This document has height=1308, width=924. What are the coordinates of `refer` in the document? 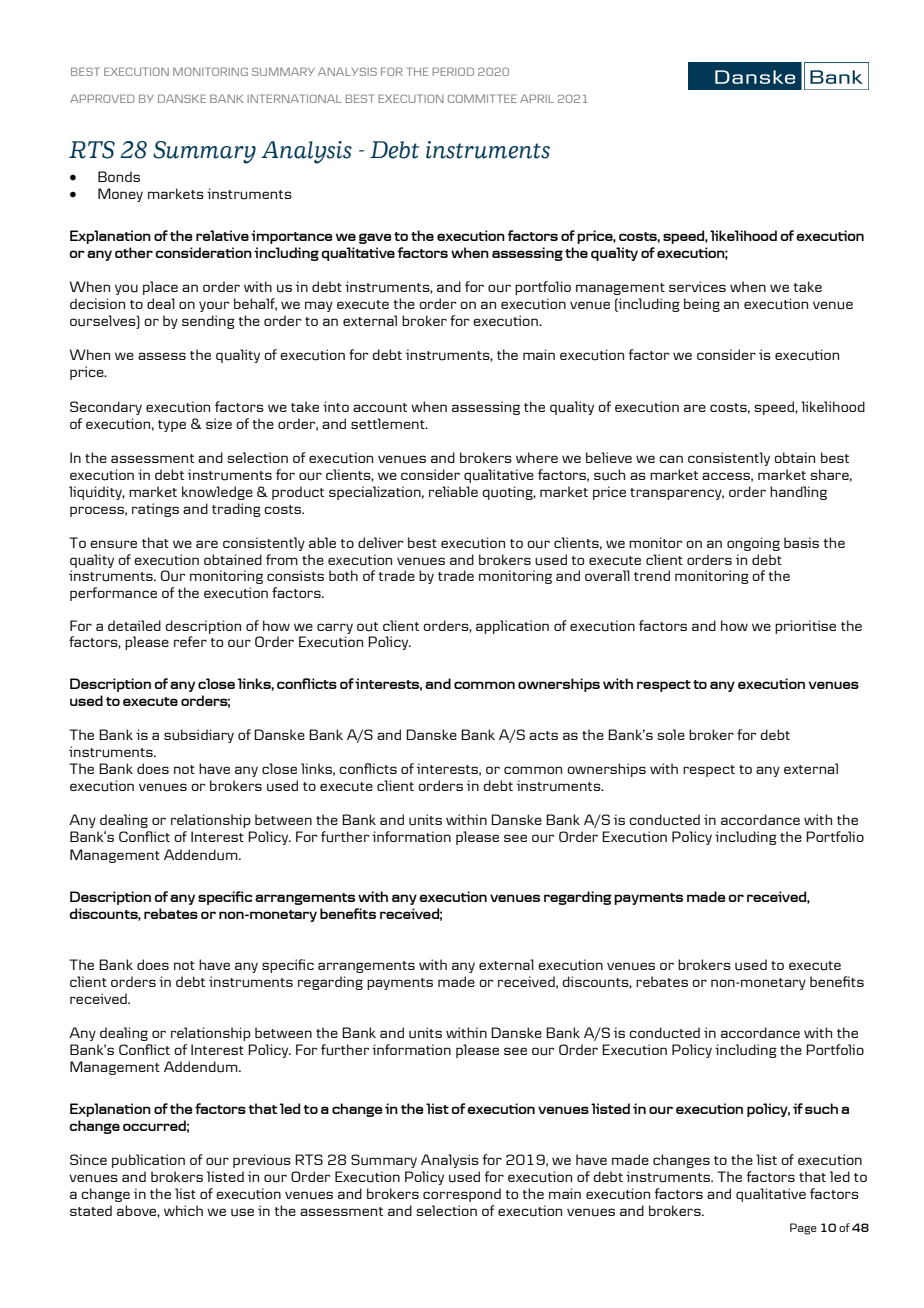 It's located at (190, 641).
